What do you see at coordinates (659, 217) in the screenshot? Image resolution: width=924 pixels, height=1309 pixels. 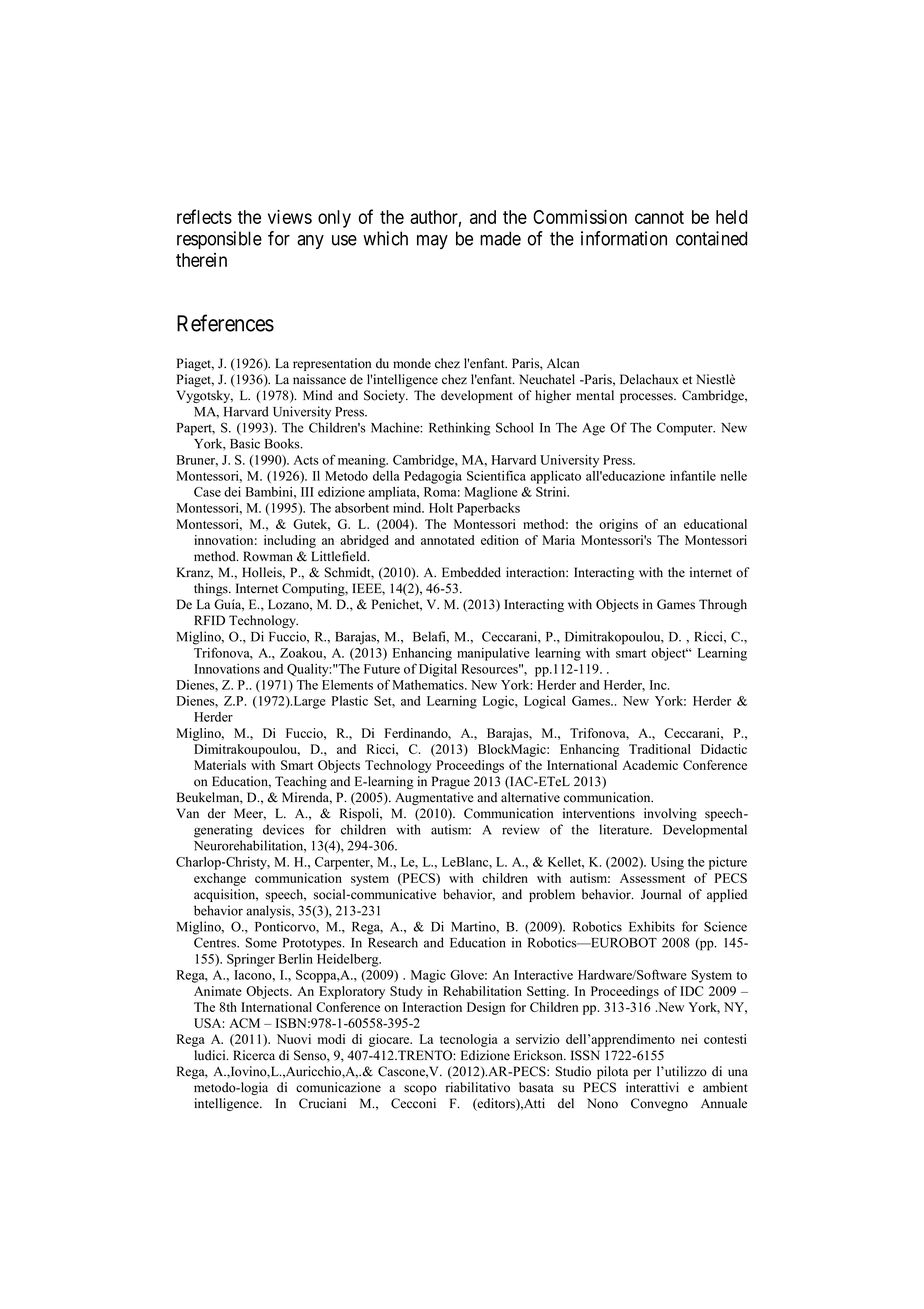 I see `cannot` at bounding box center [659, 217].
